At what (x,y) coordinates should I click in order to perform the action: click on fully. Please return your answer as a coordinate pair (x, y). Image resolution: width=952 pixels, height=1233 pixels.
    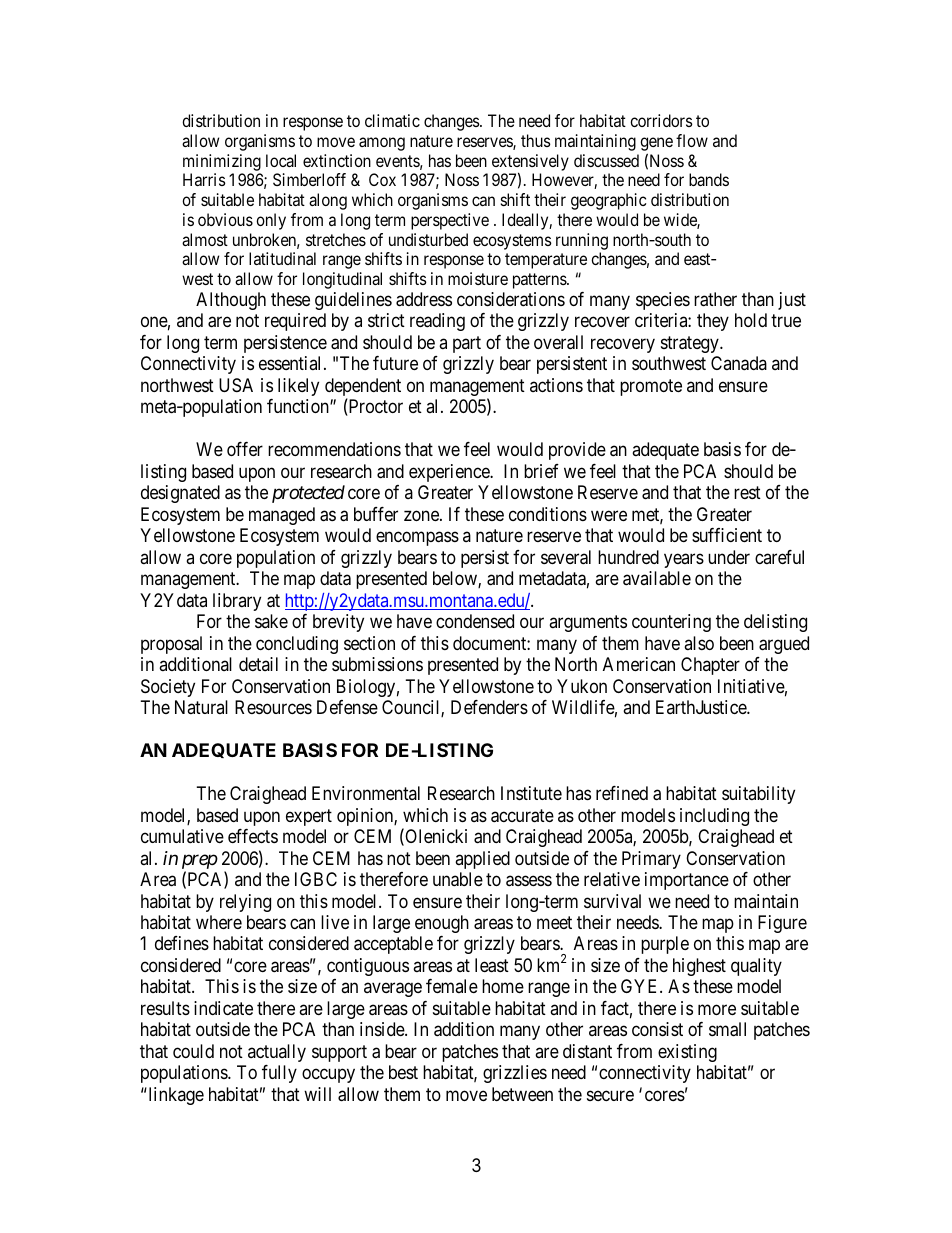
    Looking at the image, I should click on (279, 1074).
